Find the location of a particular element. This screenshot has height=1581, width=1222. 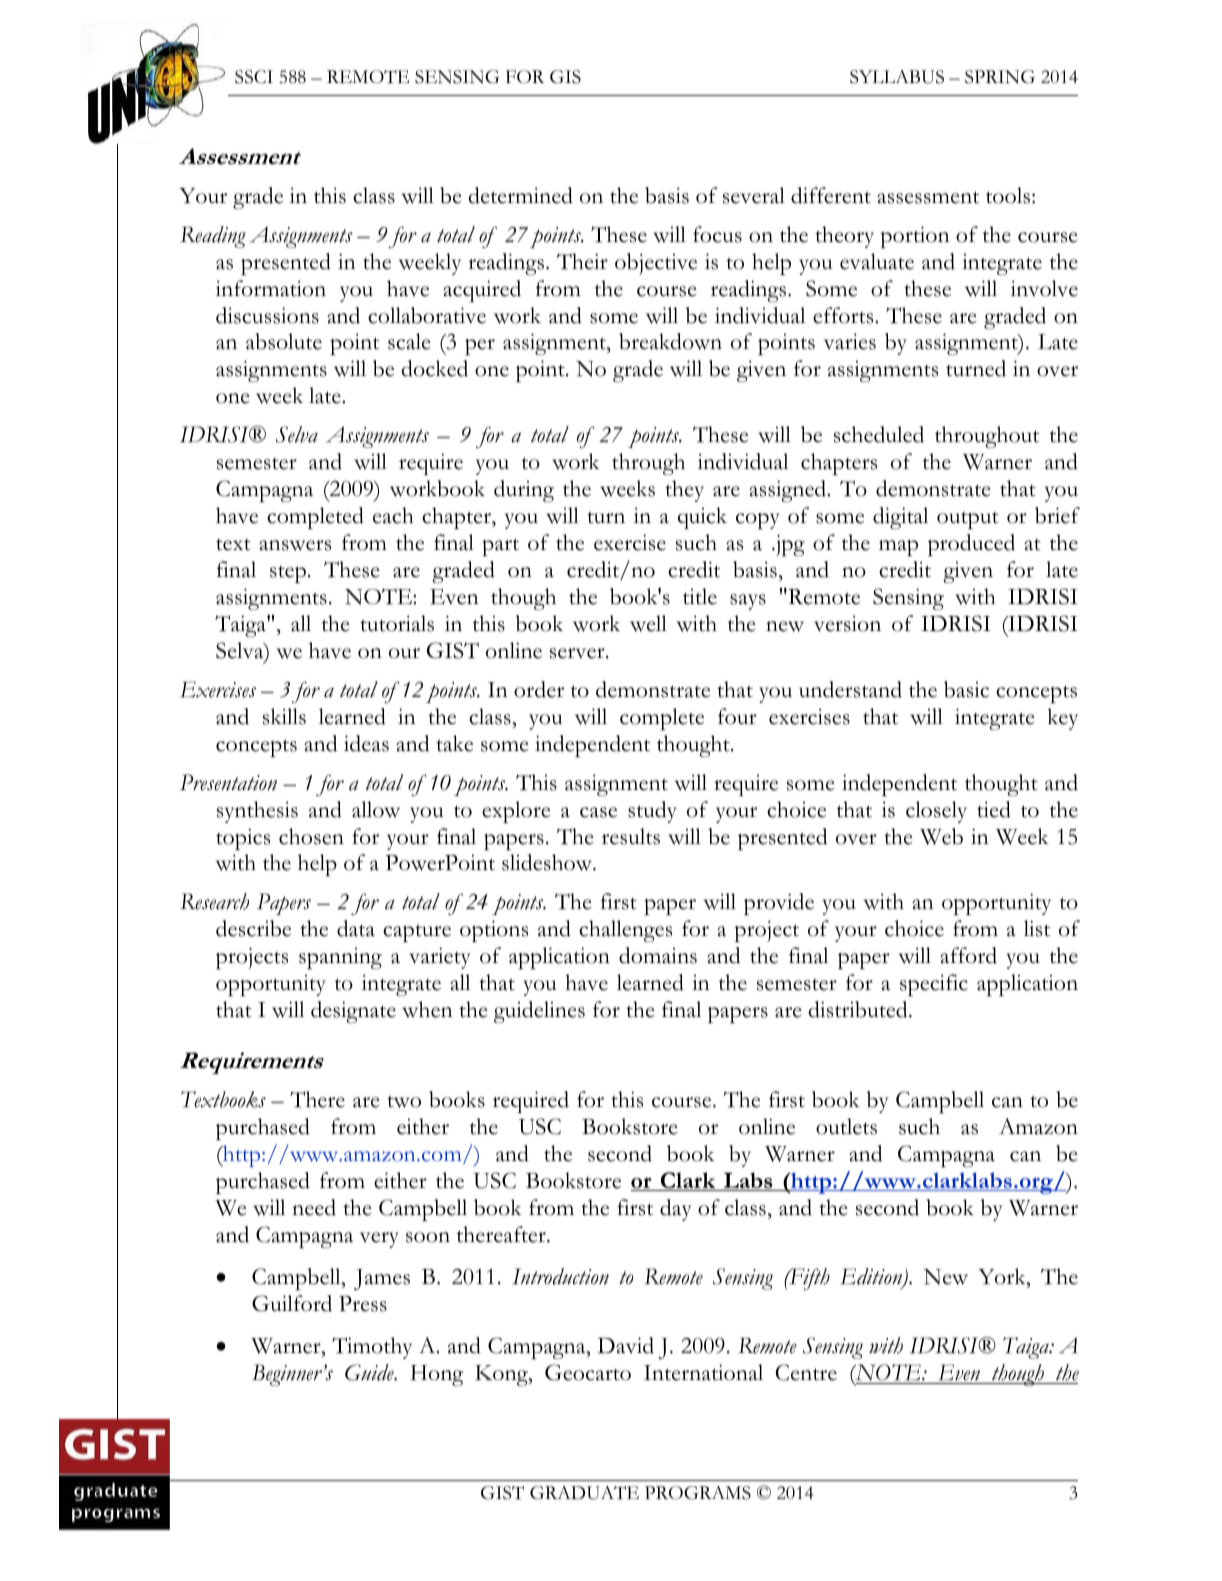

study is located at coordinates (652, 812).
